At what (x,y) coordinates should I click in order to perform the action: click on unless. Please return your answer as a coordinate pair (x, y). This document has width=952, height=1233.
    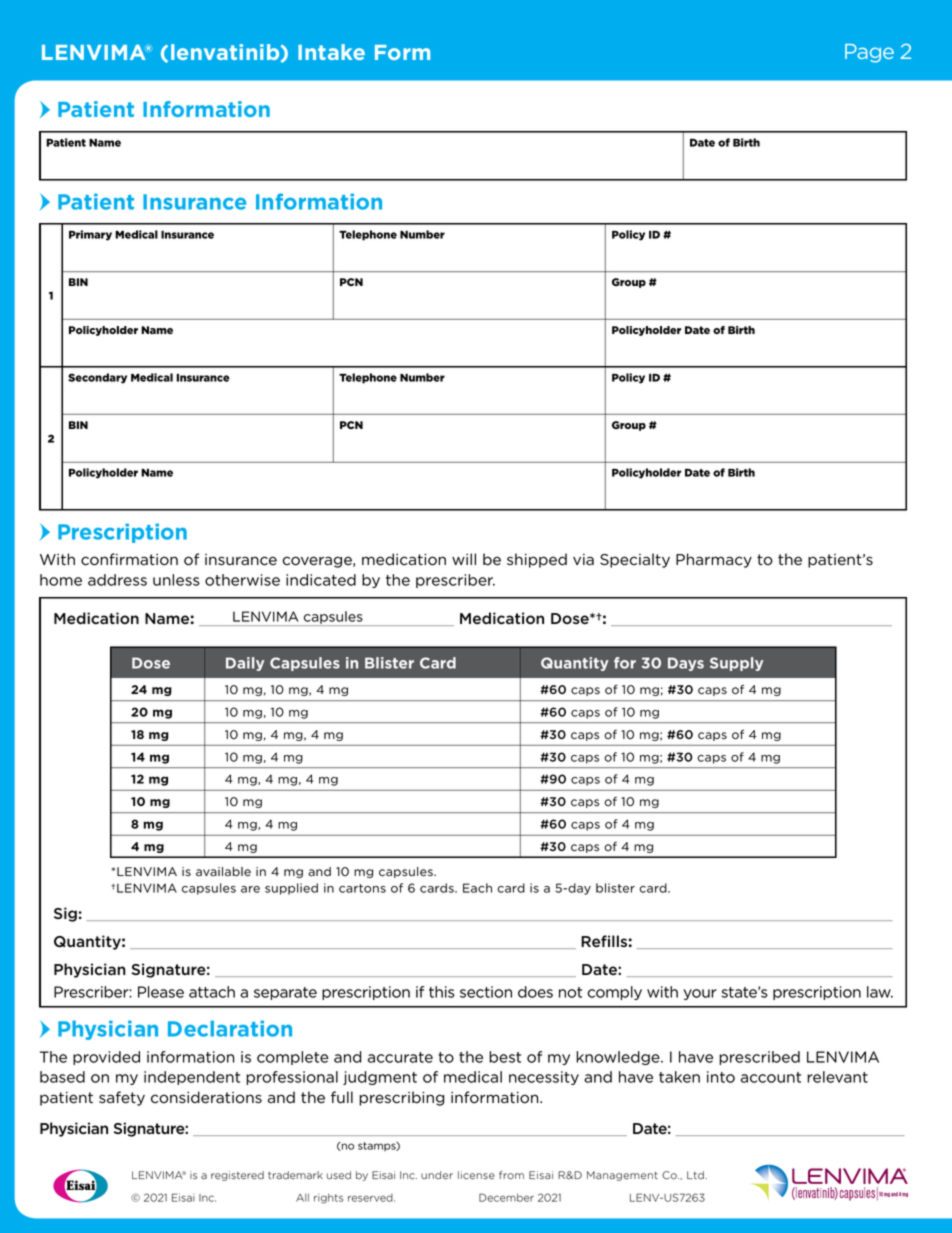
    Looking at the image, I should click on (176, 580).
